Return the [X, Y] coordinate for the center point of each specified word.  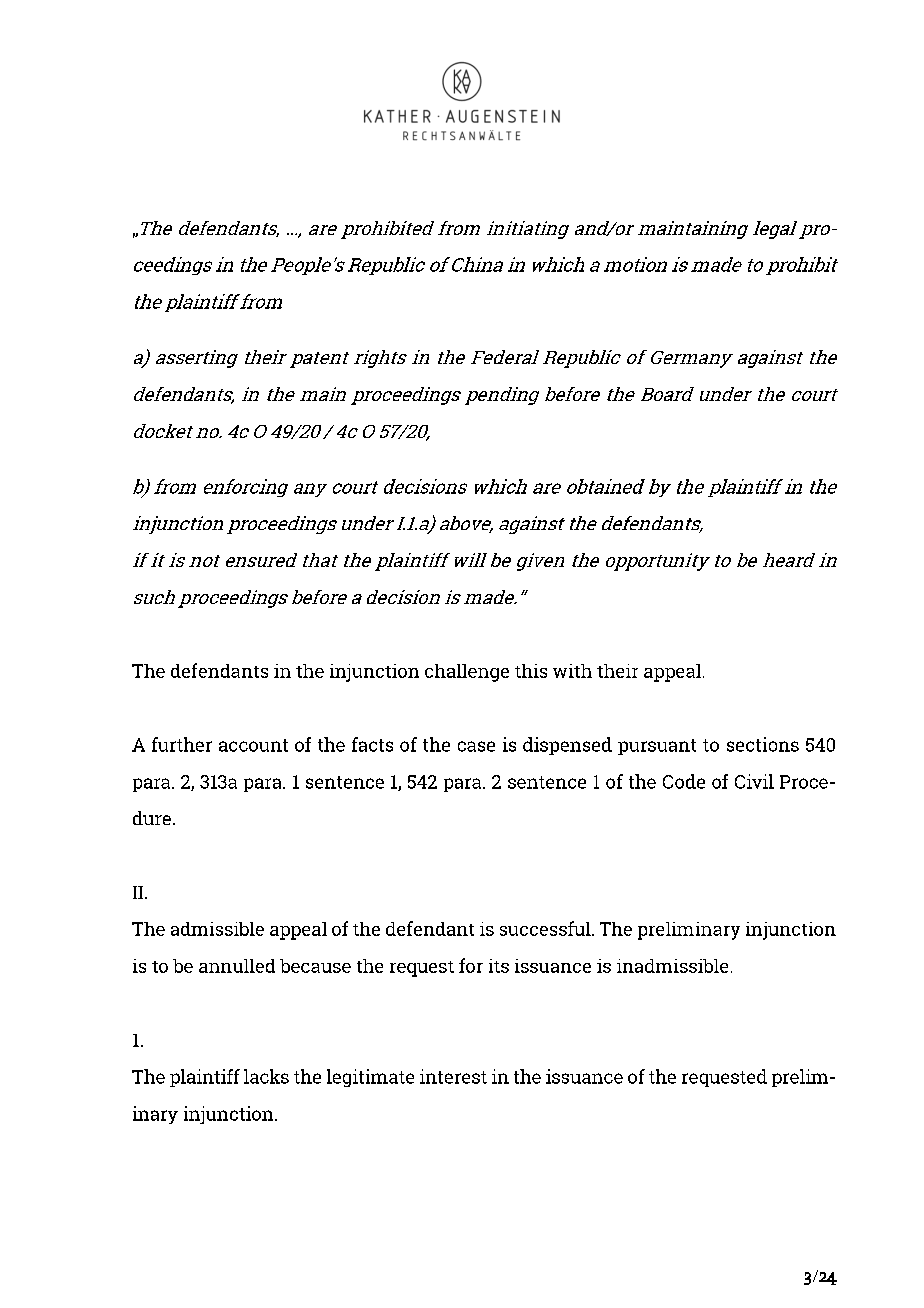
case [476, 746]
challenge [467, 673]
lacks [266, 1076]
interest [453, 1076]
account [253, 745]
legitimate [370, 1078]
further [182, 744]
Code [684, 781]
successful [546, 928]
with [572, 671]
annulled [237, 966]
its [499, 966]
